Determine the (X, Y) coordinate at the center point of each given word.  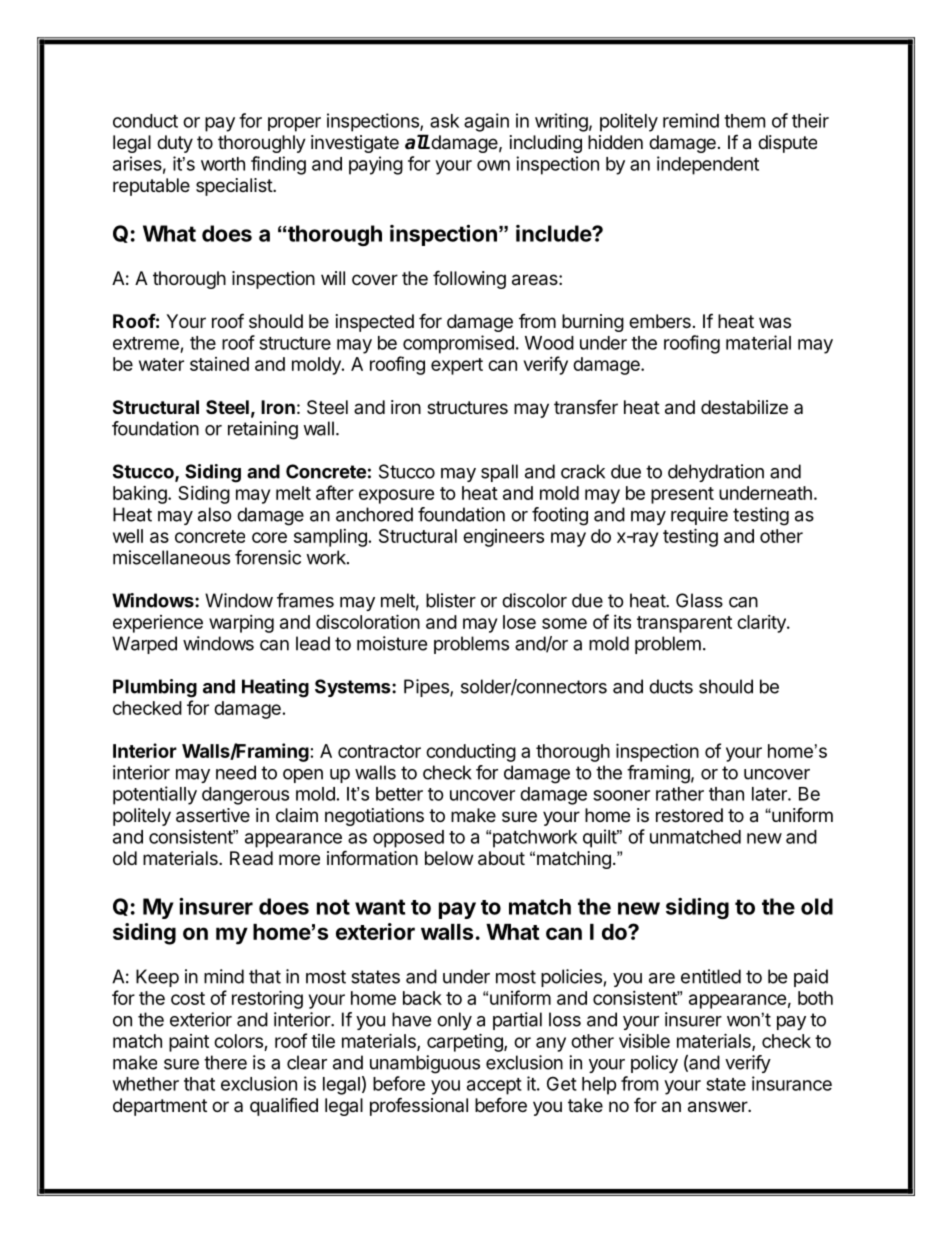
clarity (762, 624)
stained (219, 364)
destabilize (744, 407)
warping (241, 624)
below (449, 858)
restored (689, 815)
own (493, 165)
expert (457, 366)
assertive (213, 815)
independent (708, 165)
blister (451, 600)
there (225, 1062)
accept (494, 1086)
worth (223, 164)
